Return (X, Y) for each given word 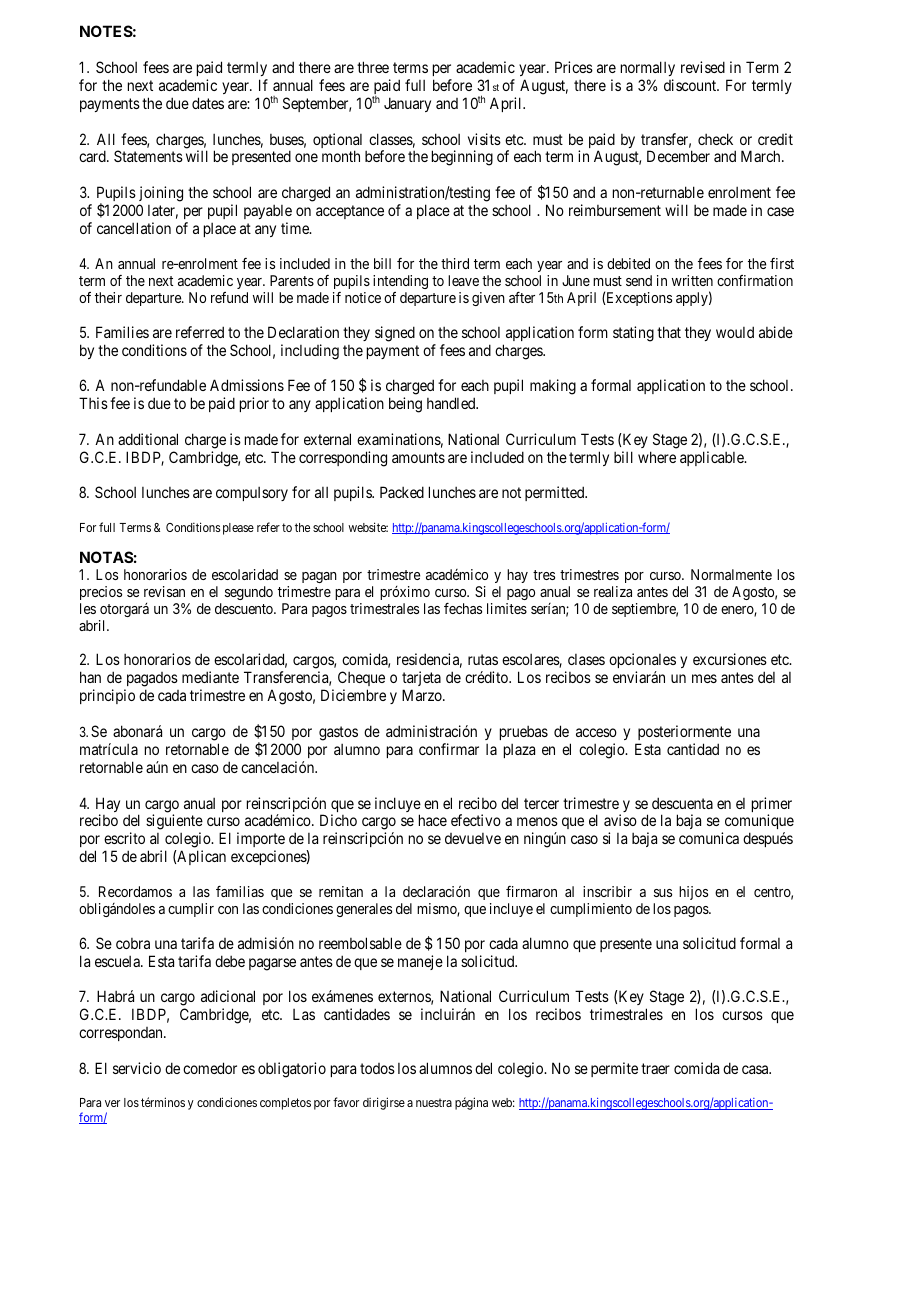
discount (691, 85)
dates (208, 103)
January (407, 104)
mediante (210, 677)
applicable (713, 458)
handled (452, 403)
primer (772, 806)
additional (148, 439)
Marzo (423, 695)
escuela (118, 961)
